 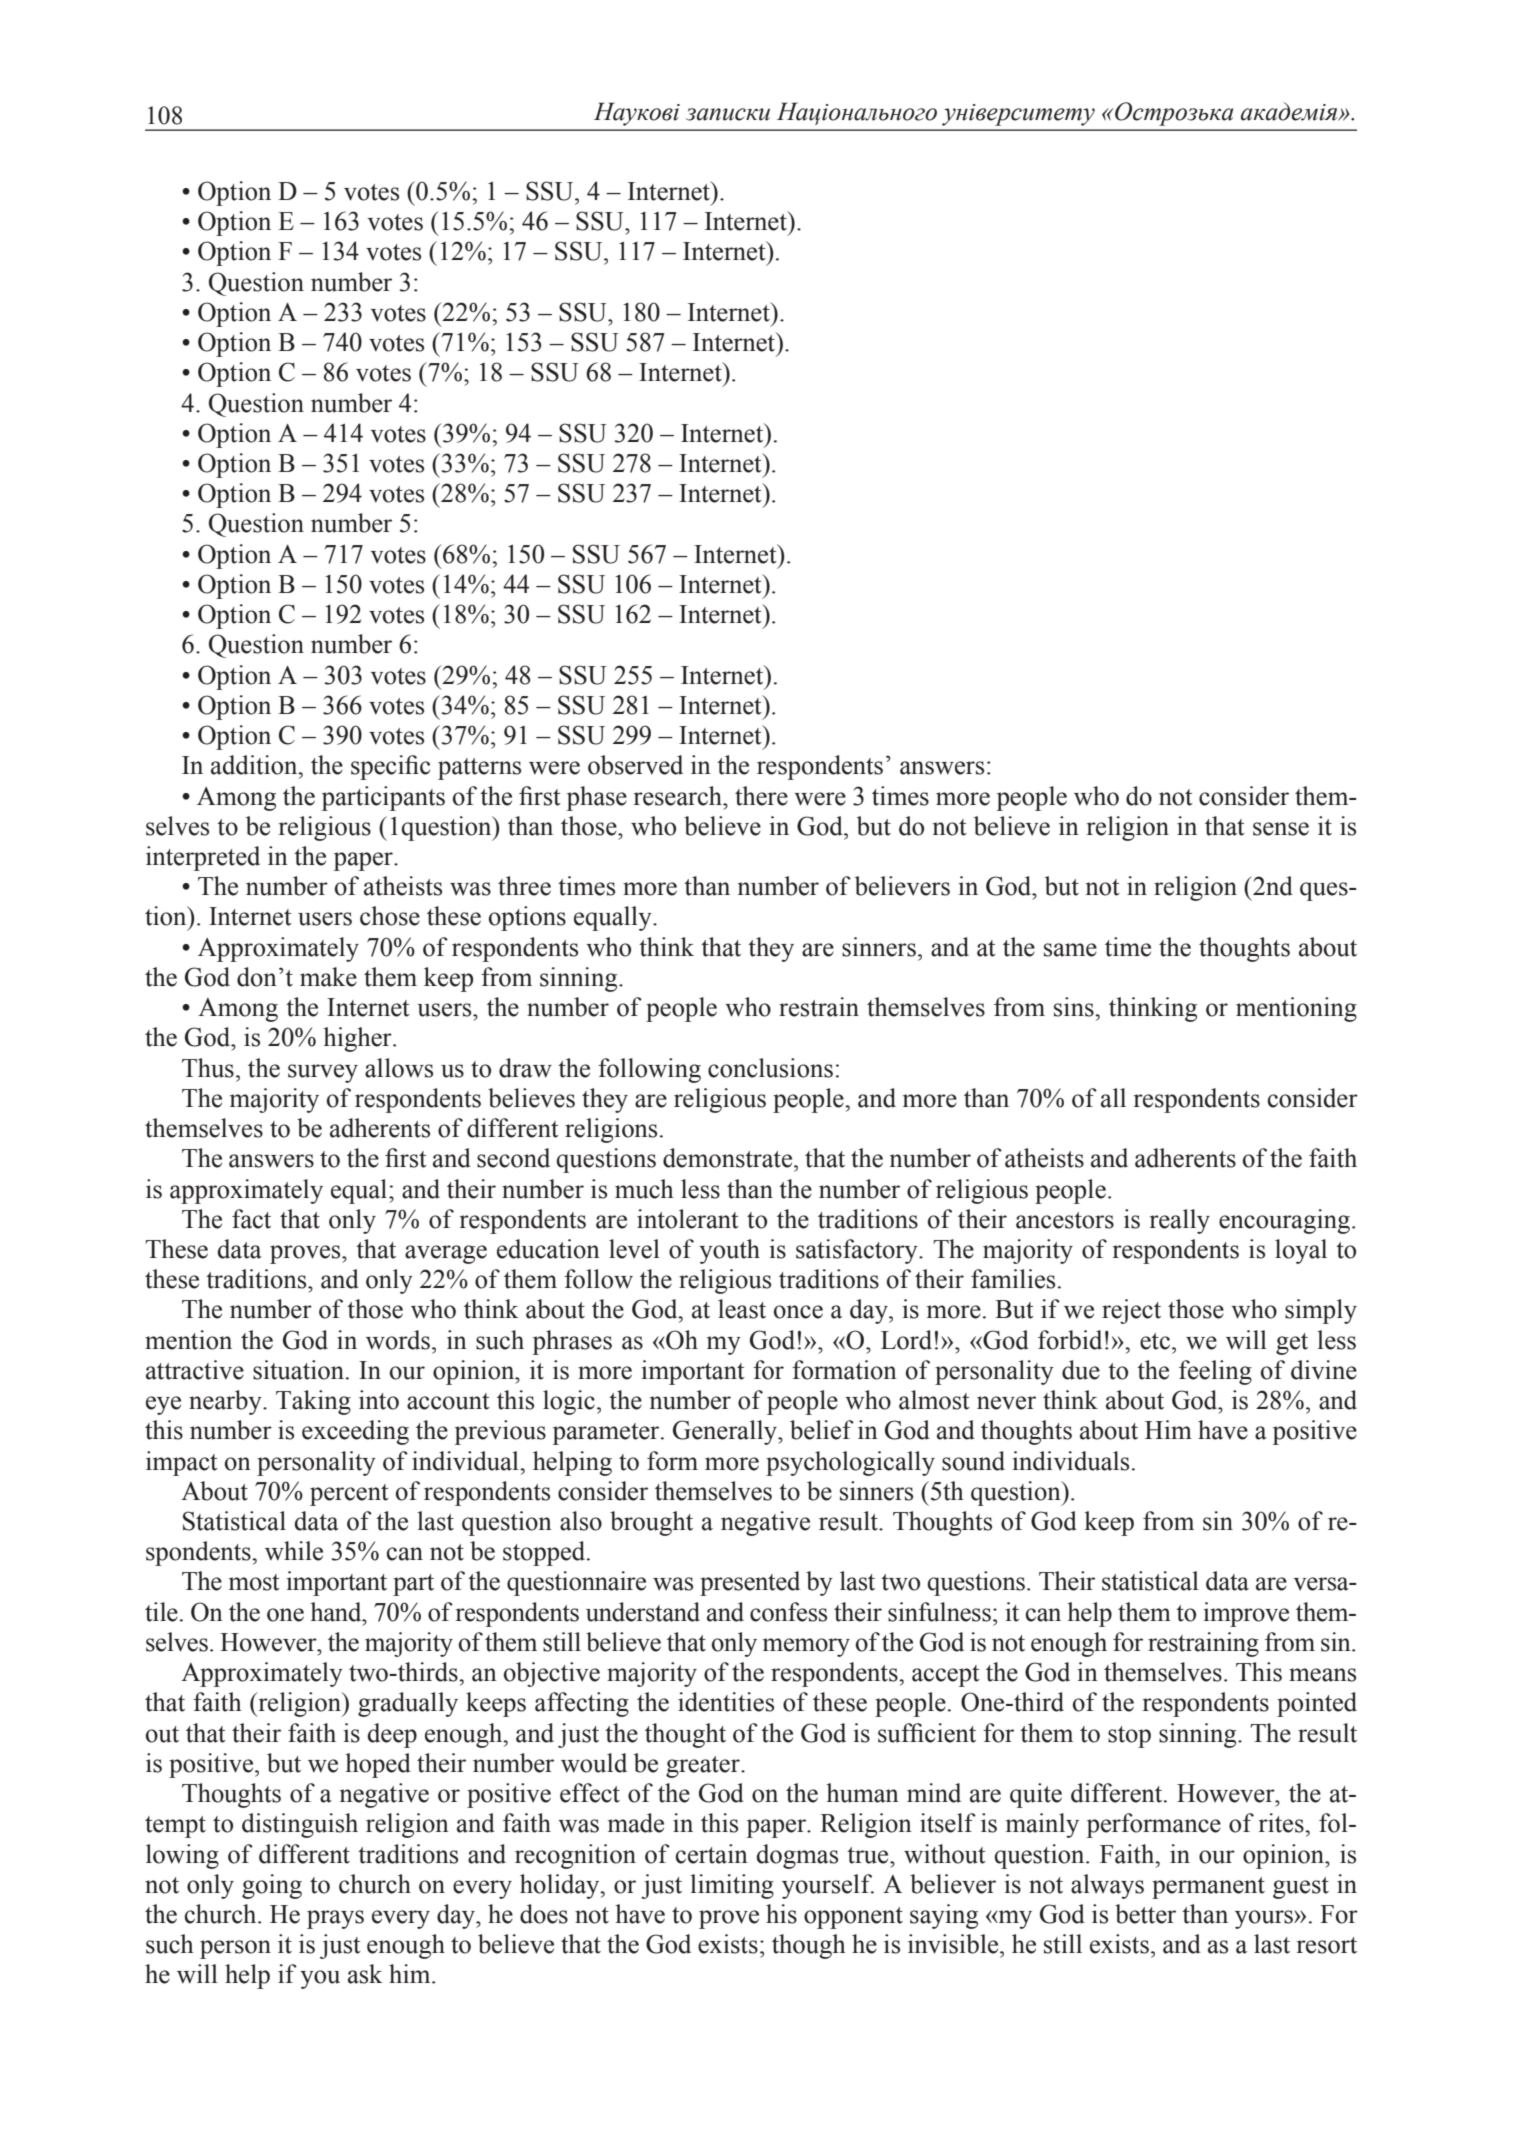 I want to click on means, so click(x=1322, y=1675).
